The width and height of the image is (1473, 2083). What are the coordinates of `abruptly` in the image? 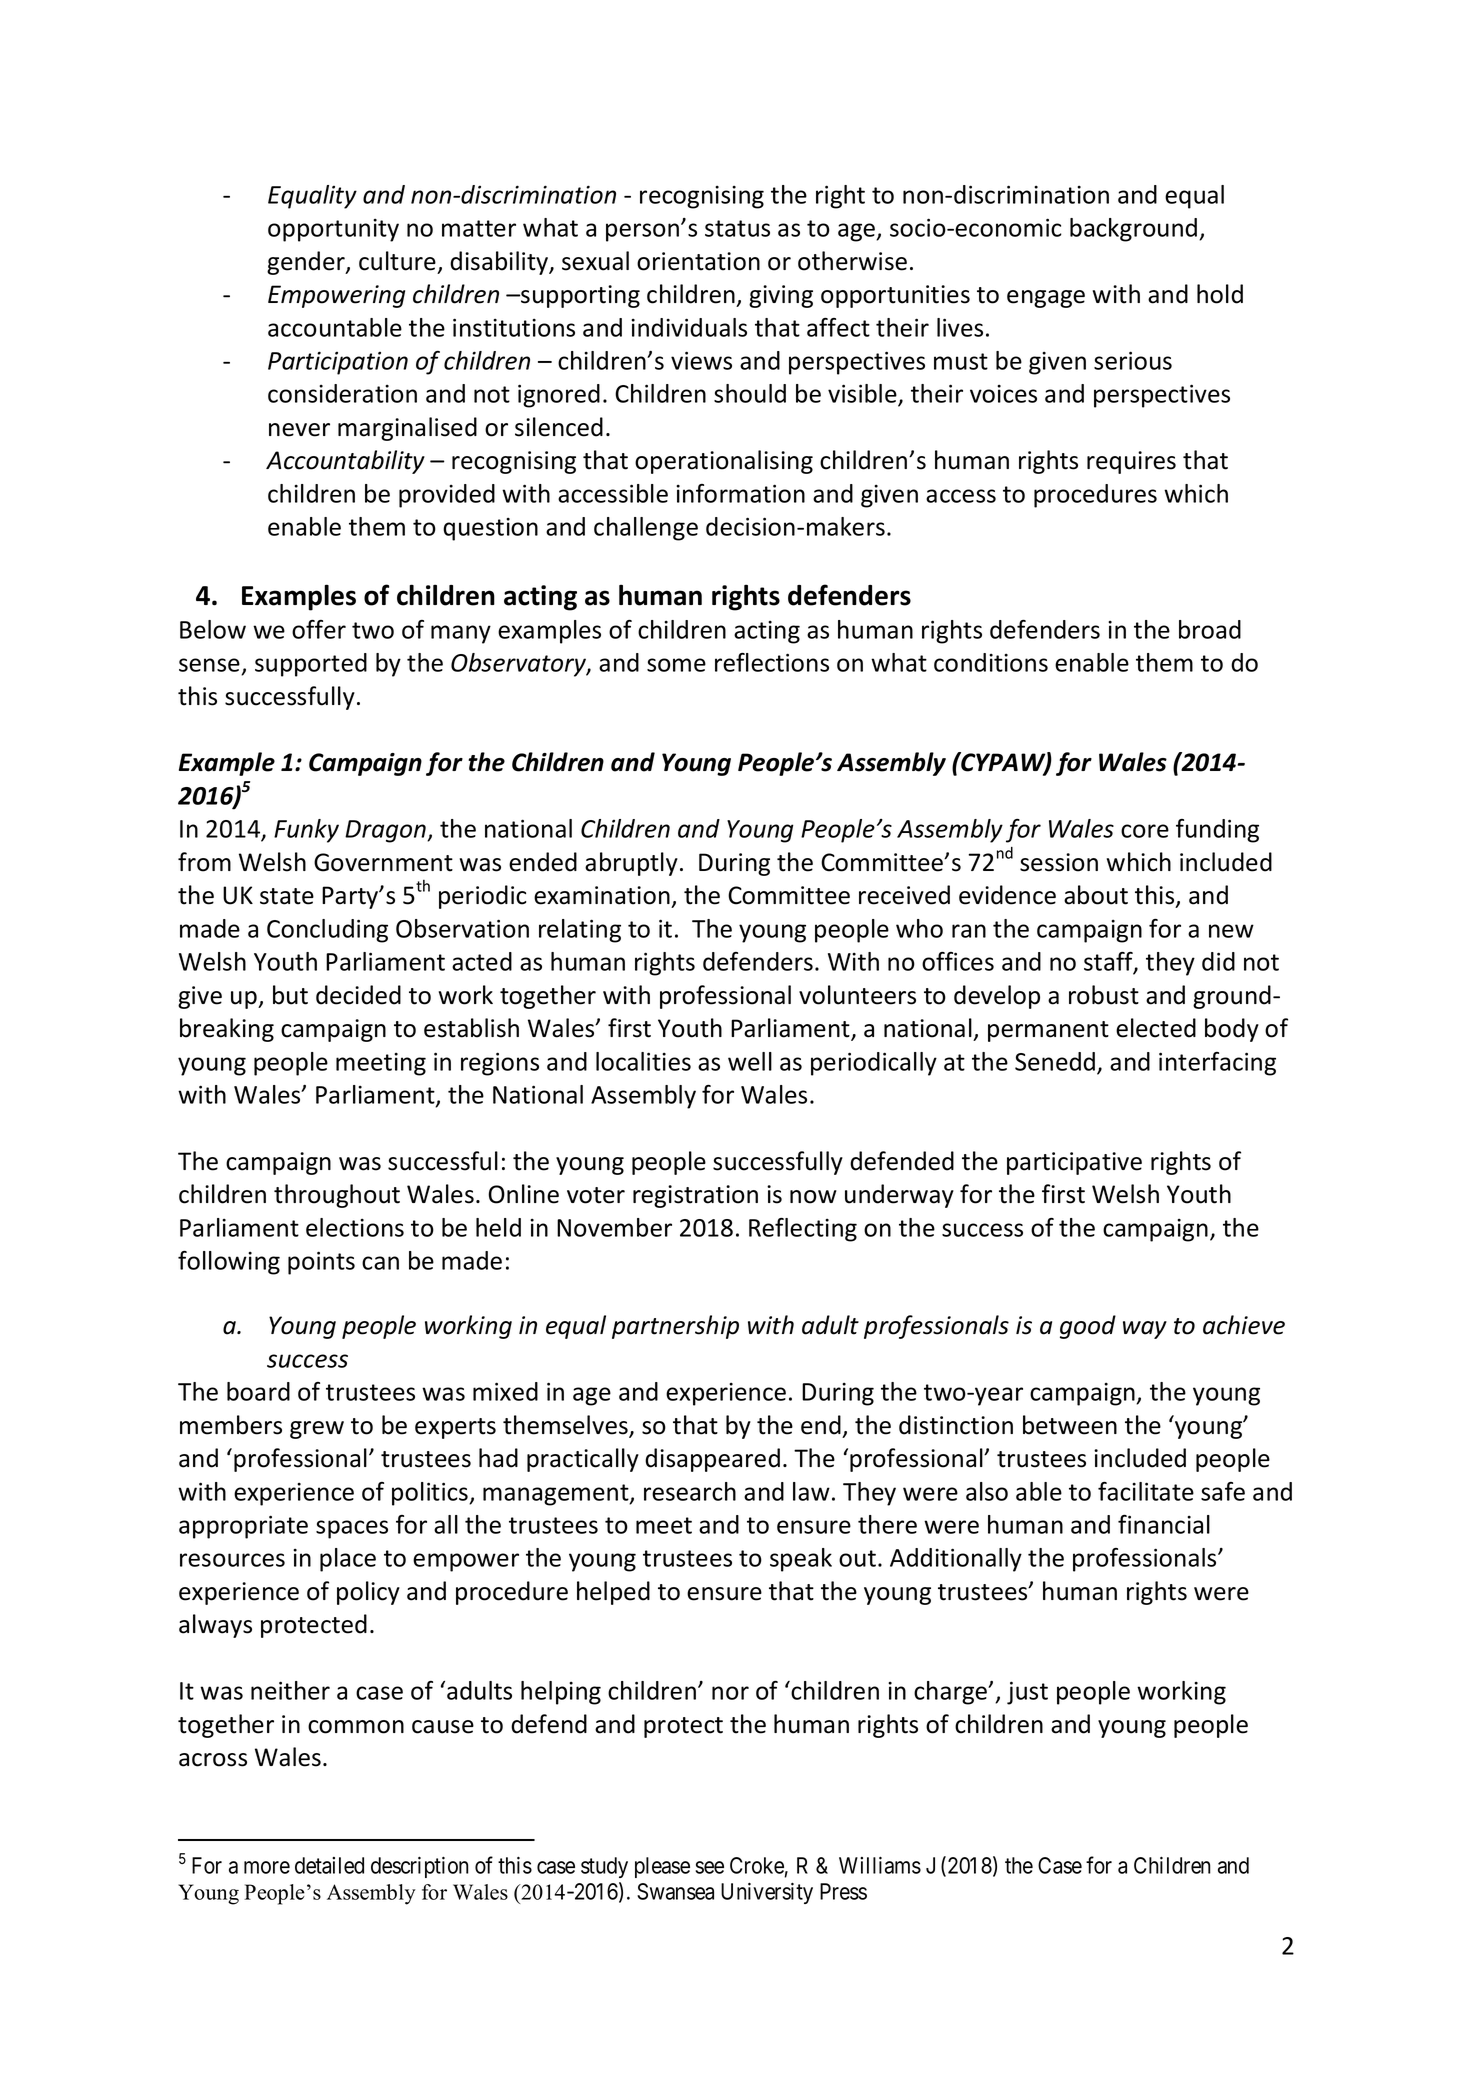 It's located at (631, 864).
